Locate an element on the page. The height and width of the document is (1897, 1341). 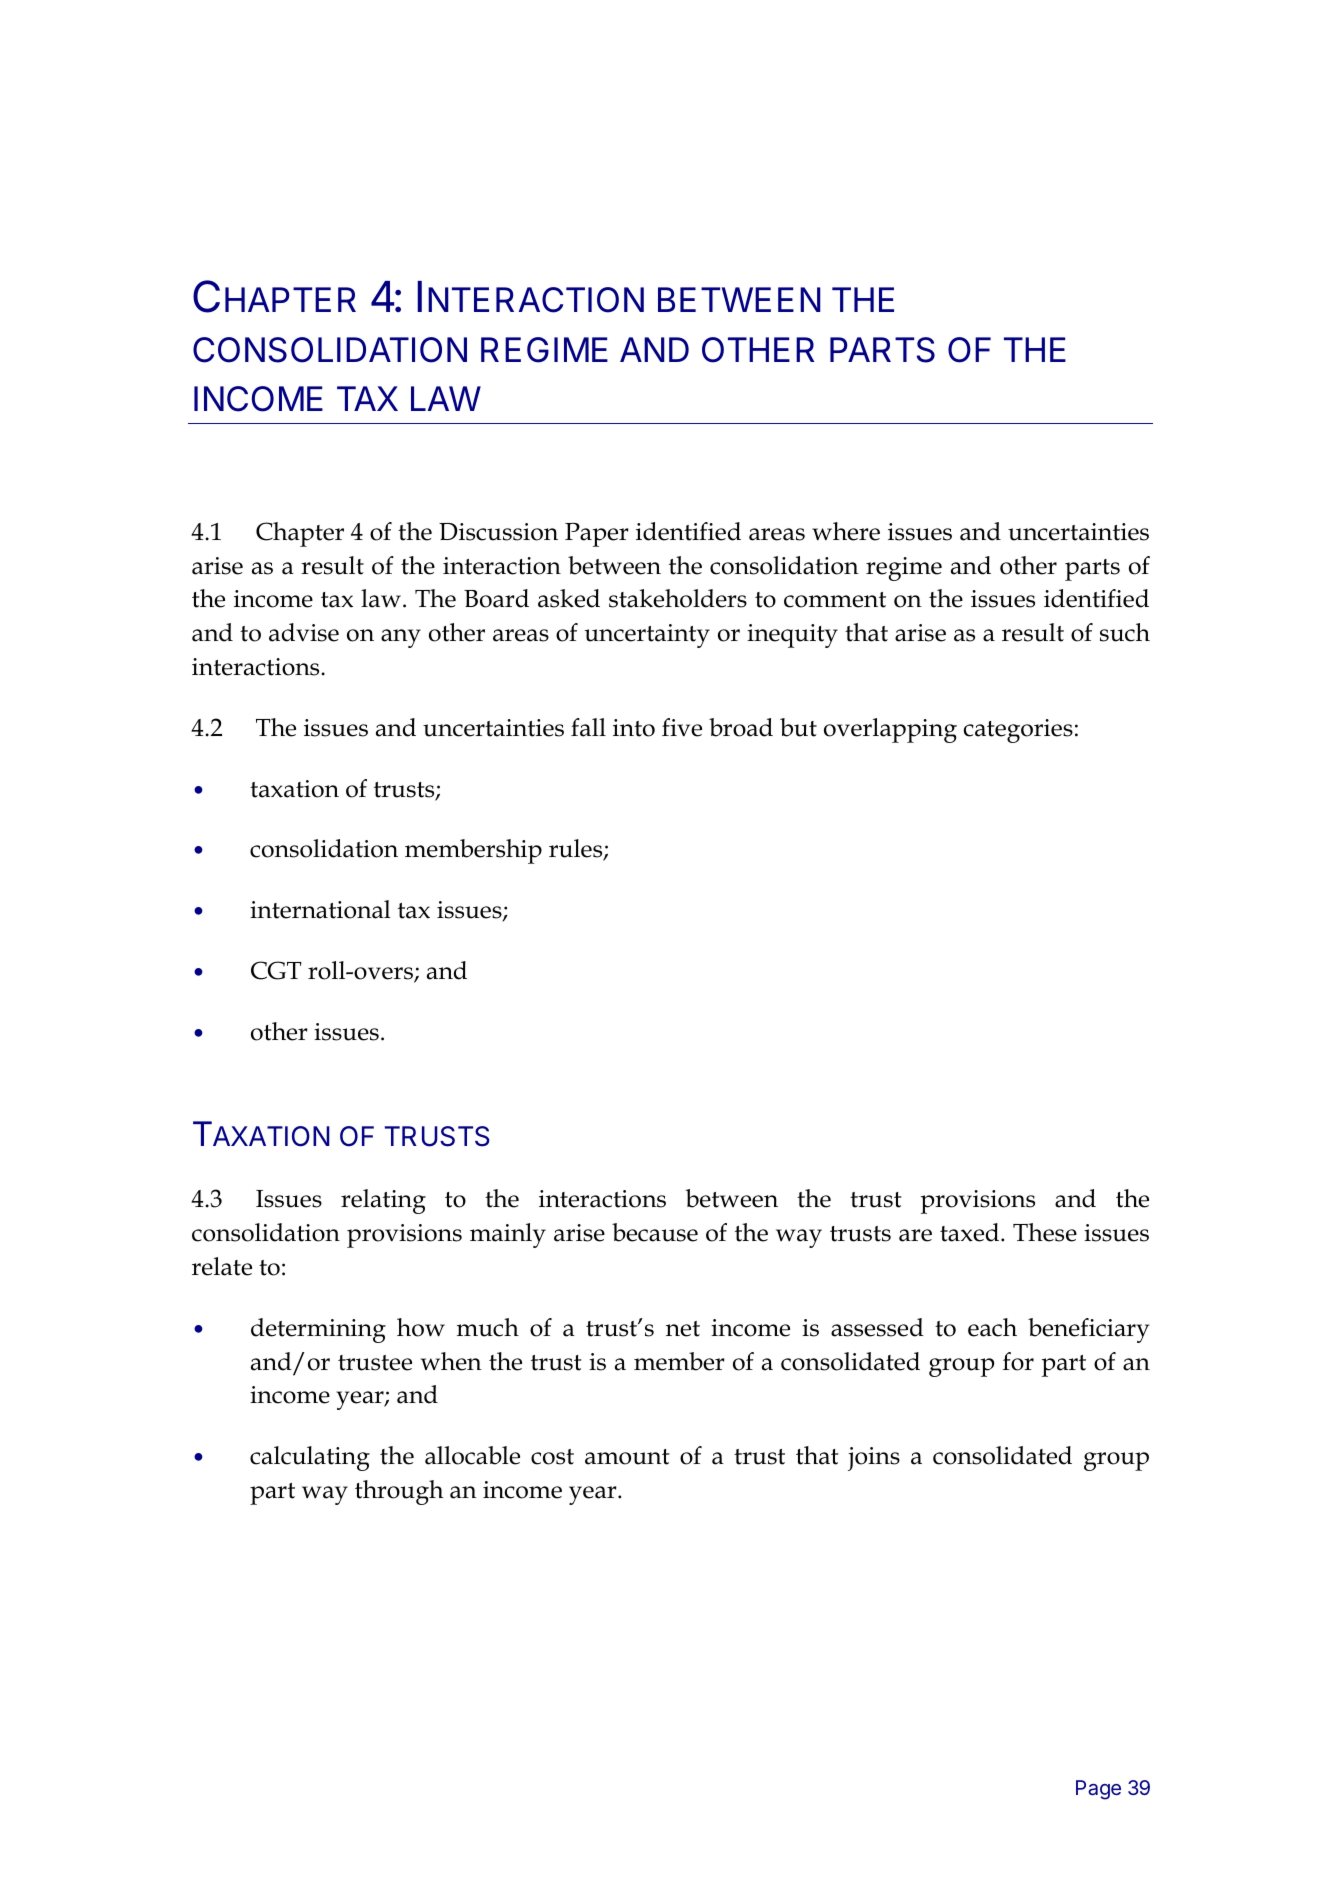
stakeholders is located at coordinates (678, 598).
